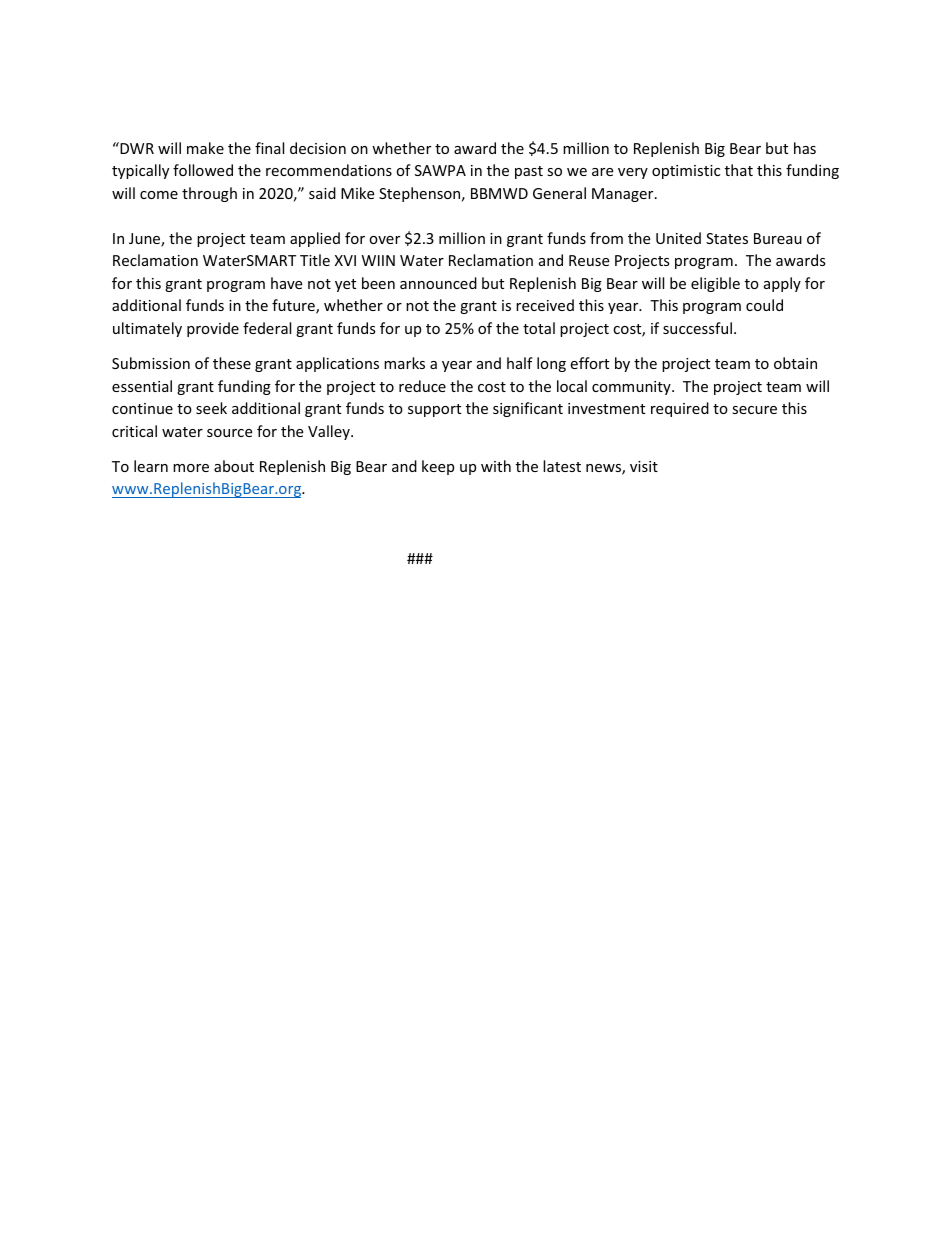 The image size is (952, 1233). Describe the element at coordinates (739, 170) in the document. I see `that` at that location.
